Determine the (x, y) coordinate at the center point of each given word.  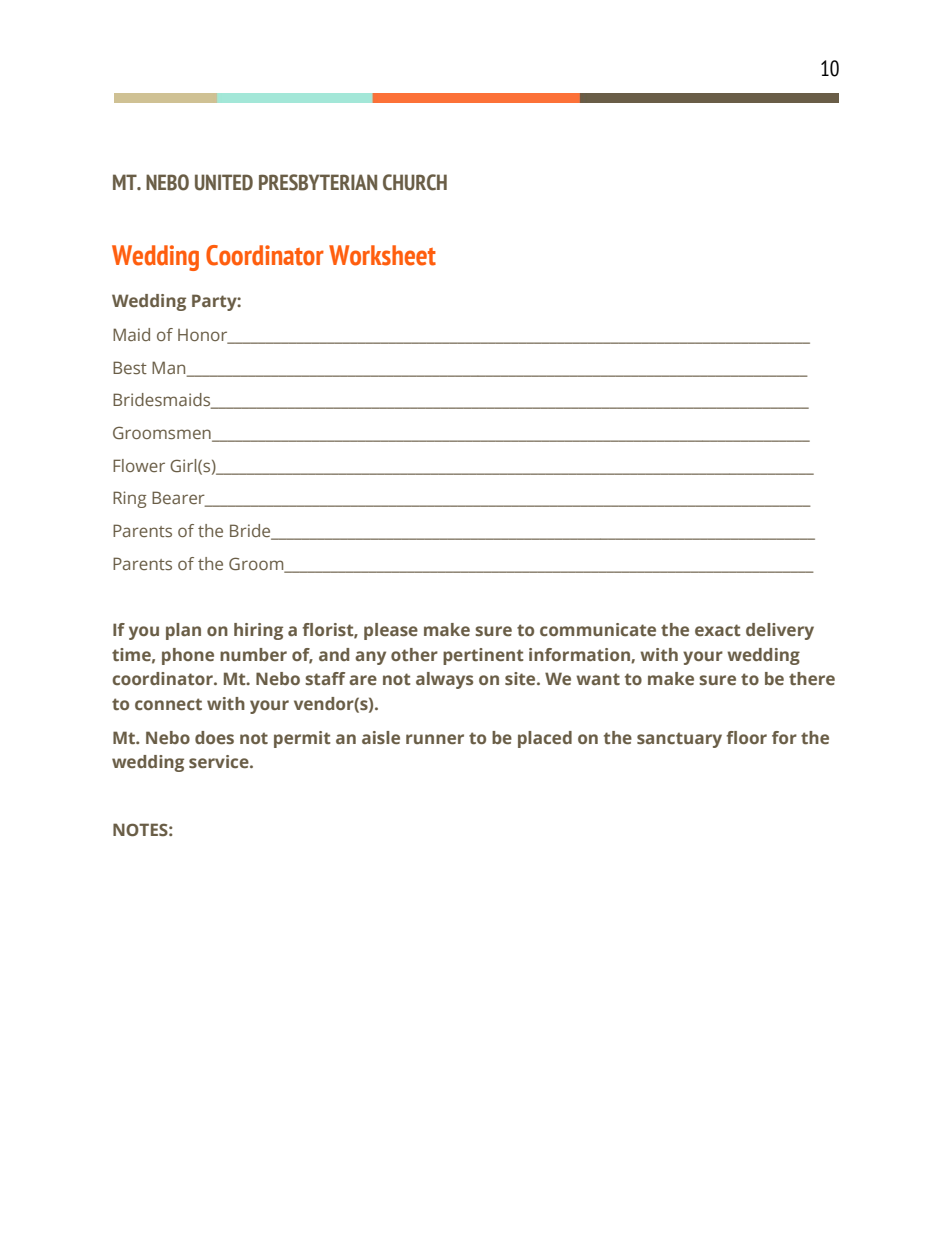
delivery (780, 631)
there (812, 678)
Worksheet (382, 255)
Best (130, 367)
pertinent (483, 656)
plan (183, 631)
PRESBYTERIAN (318, 182)
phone (188, 656)
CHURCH (415, 182)
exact (718, 630)
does (214, 737)
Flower (139, 465)
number (253, 654)
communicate (598, 629)
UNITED (224, 182)
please (391, 631)
